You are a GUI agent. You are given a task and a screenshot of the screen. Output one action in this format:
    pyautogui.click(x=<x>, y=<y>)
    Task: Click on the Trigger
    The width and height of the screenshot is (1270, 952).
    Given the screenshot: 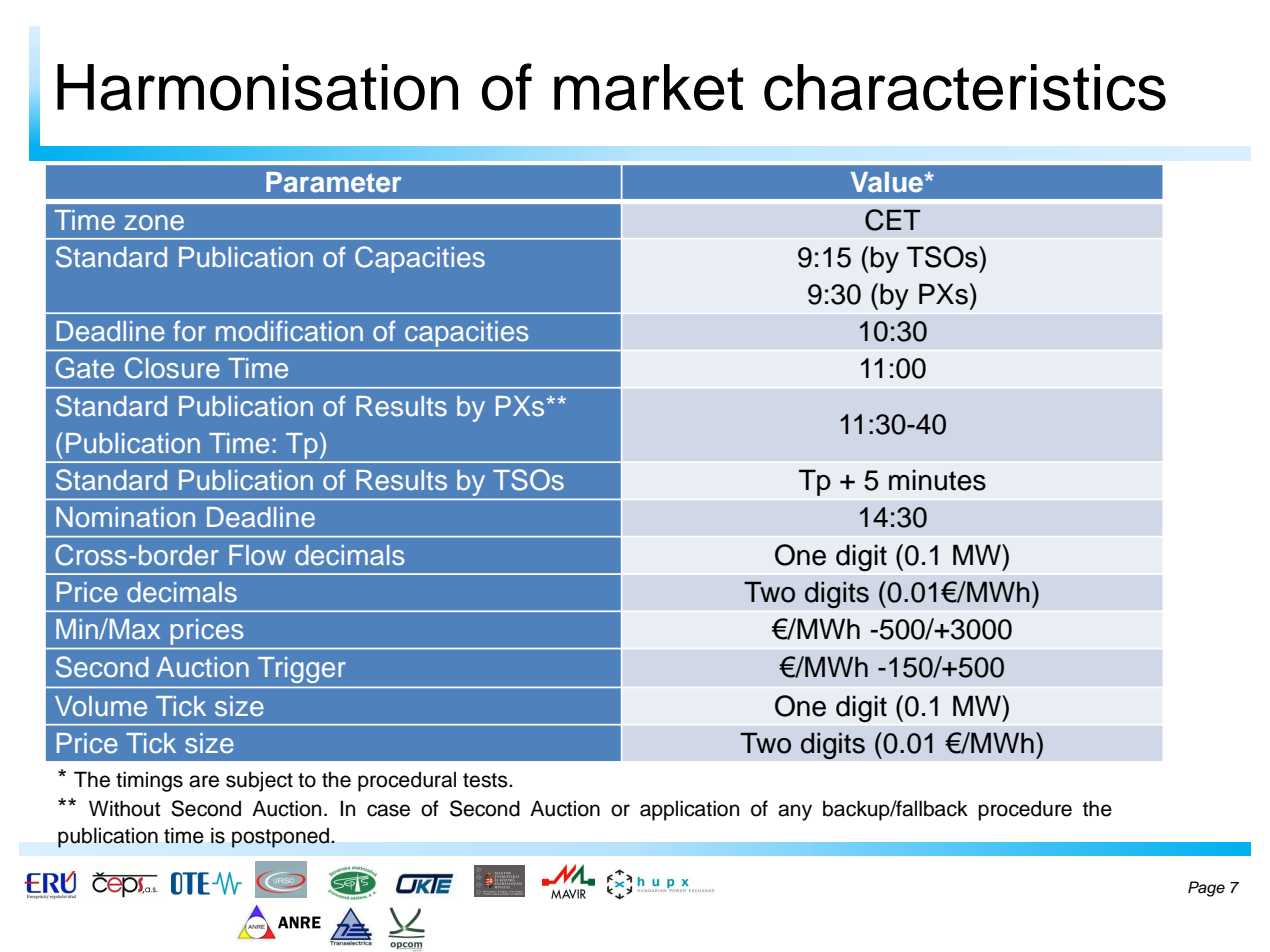 What is the action you would take?
    pyautogui.click(x=302, y=670)
